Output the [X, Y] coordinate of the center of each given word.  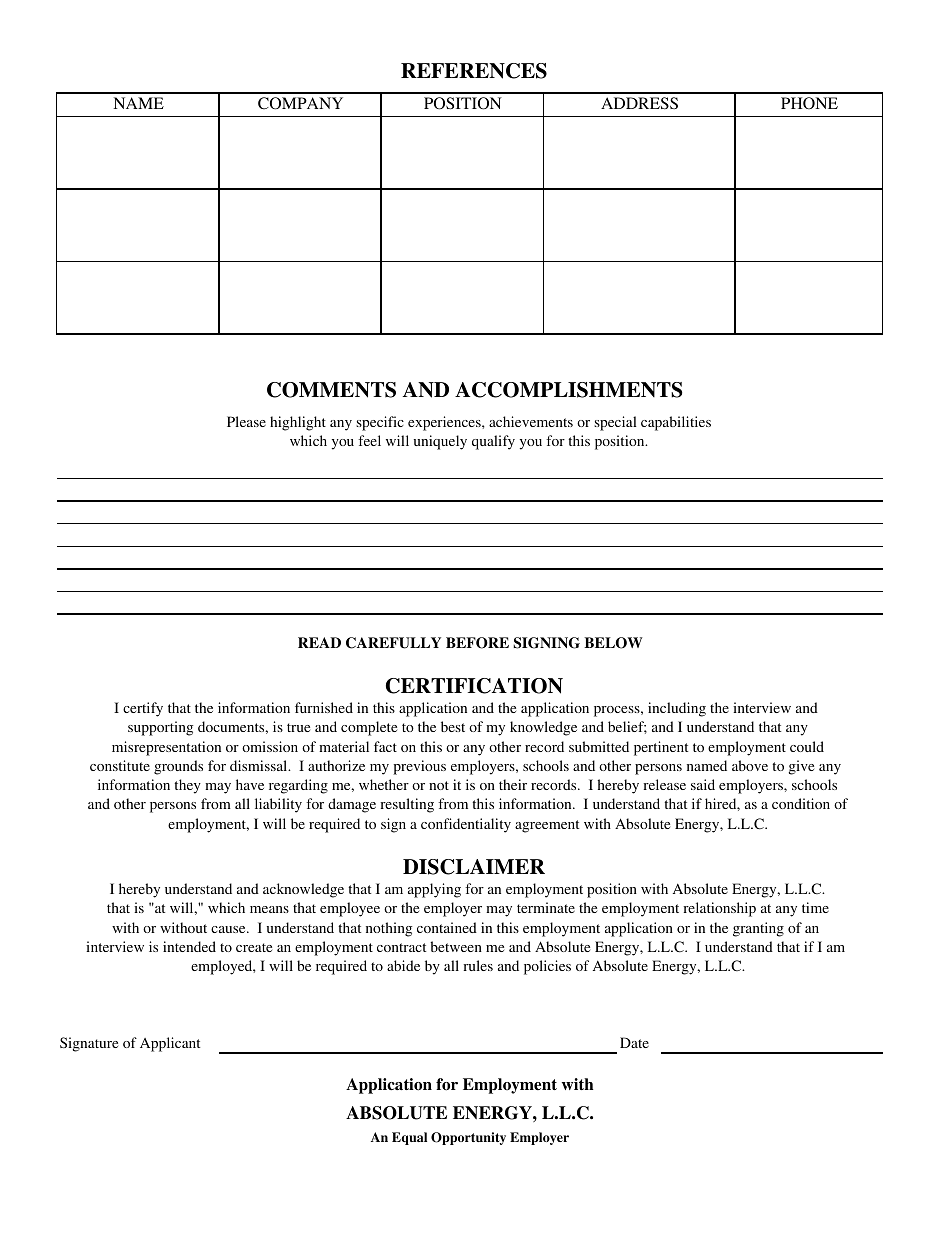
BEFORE [477, 643]
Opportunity [468, 1138]
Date [634, 1042]
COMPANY [300, 103]
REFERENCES [474, 71]
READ [319, 642]
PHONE [809, 103]
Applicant [170, 1044]
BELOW [613, 643]
